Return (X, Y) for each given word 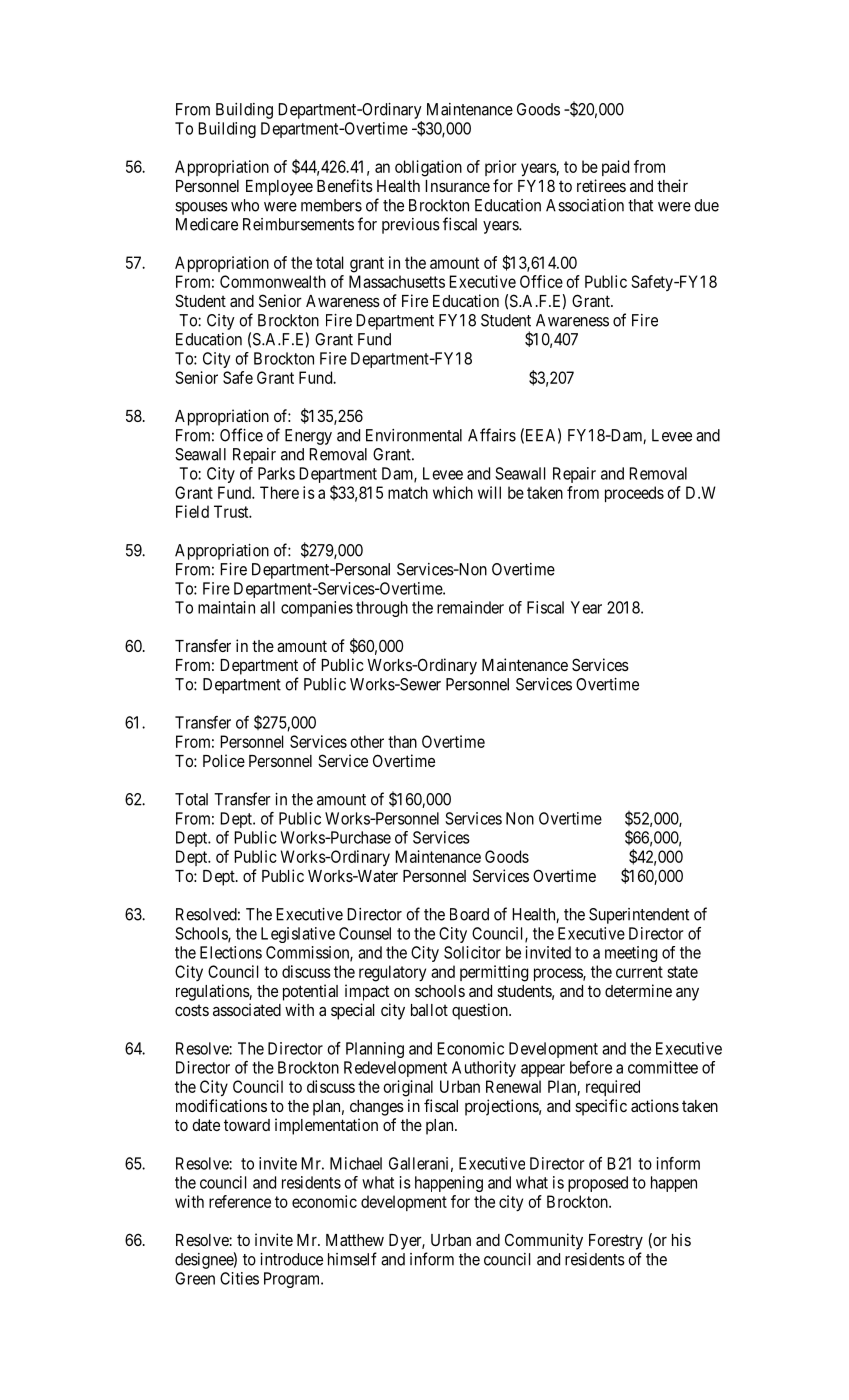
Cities (239, 1278)
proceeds (634, 494)
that (640, 205)
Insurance (457, 186)
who (245, 205)
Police (224, 760)
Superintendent (639, 916)
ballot (429, 1010)
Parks (276, 473)
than (402, 741)
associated (247, 1009)
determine (638, 990)
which (453, 492)
